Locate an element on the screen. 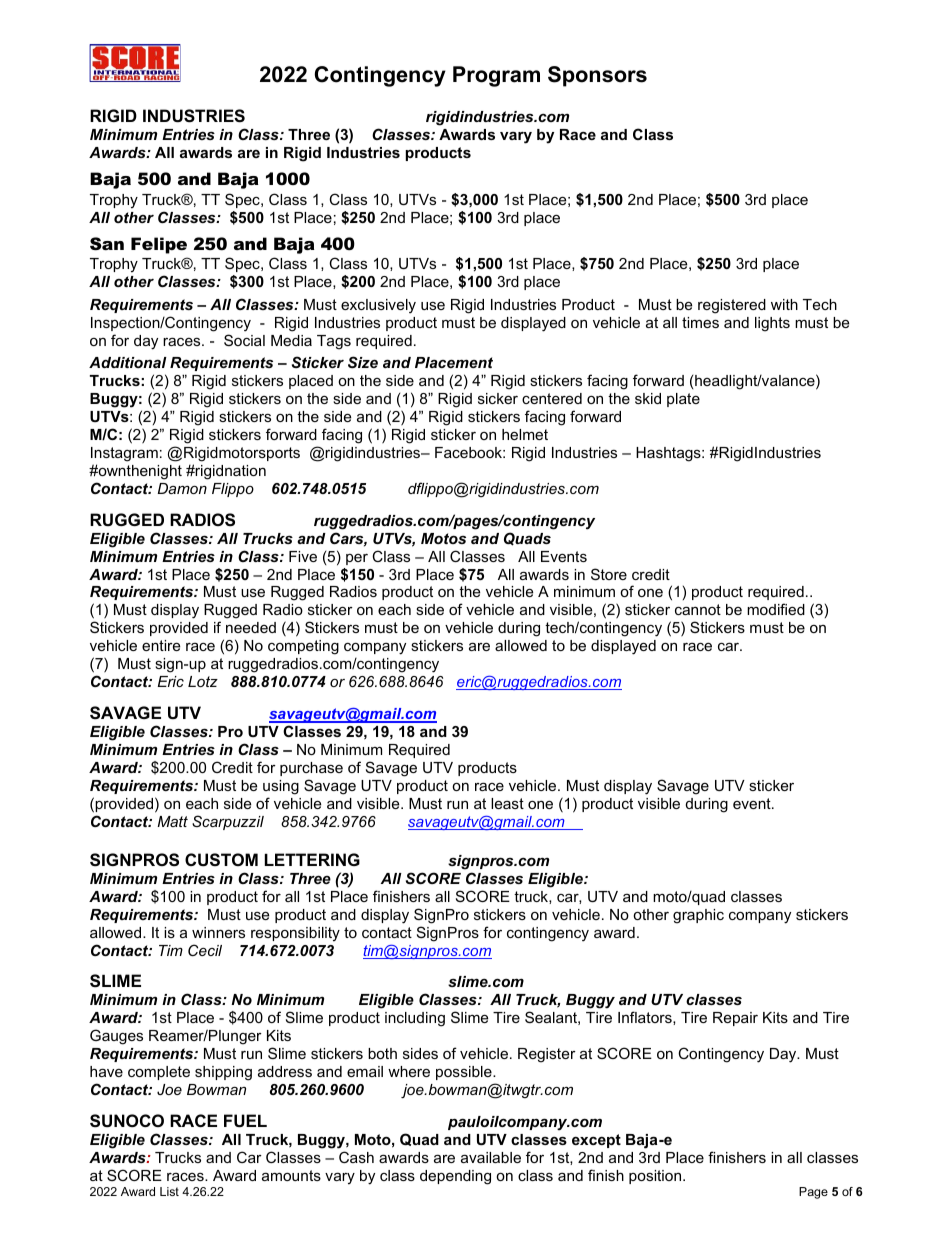 The height and width of the screenshot is (1233, 952). least is located at coordinates (507, 803).
